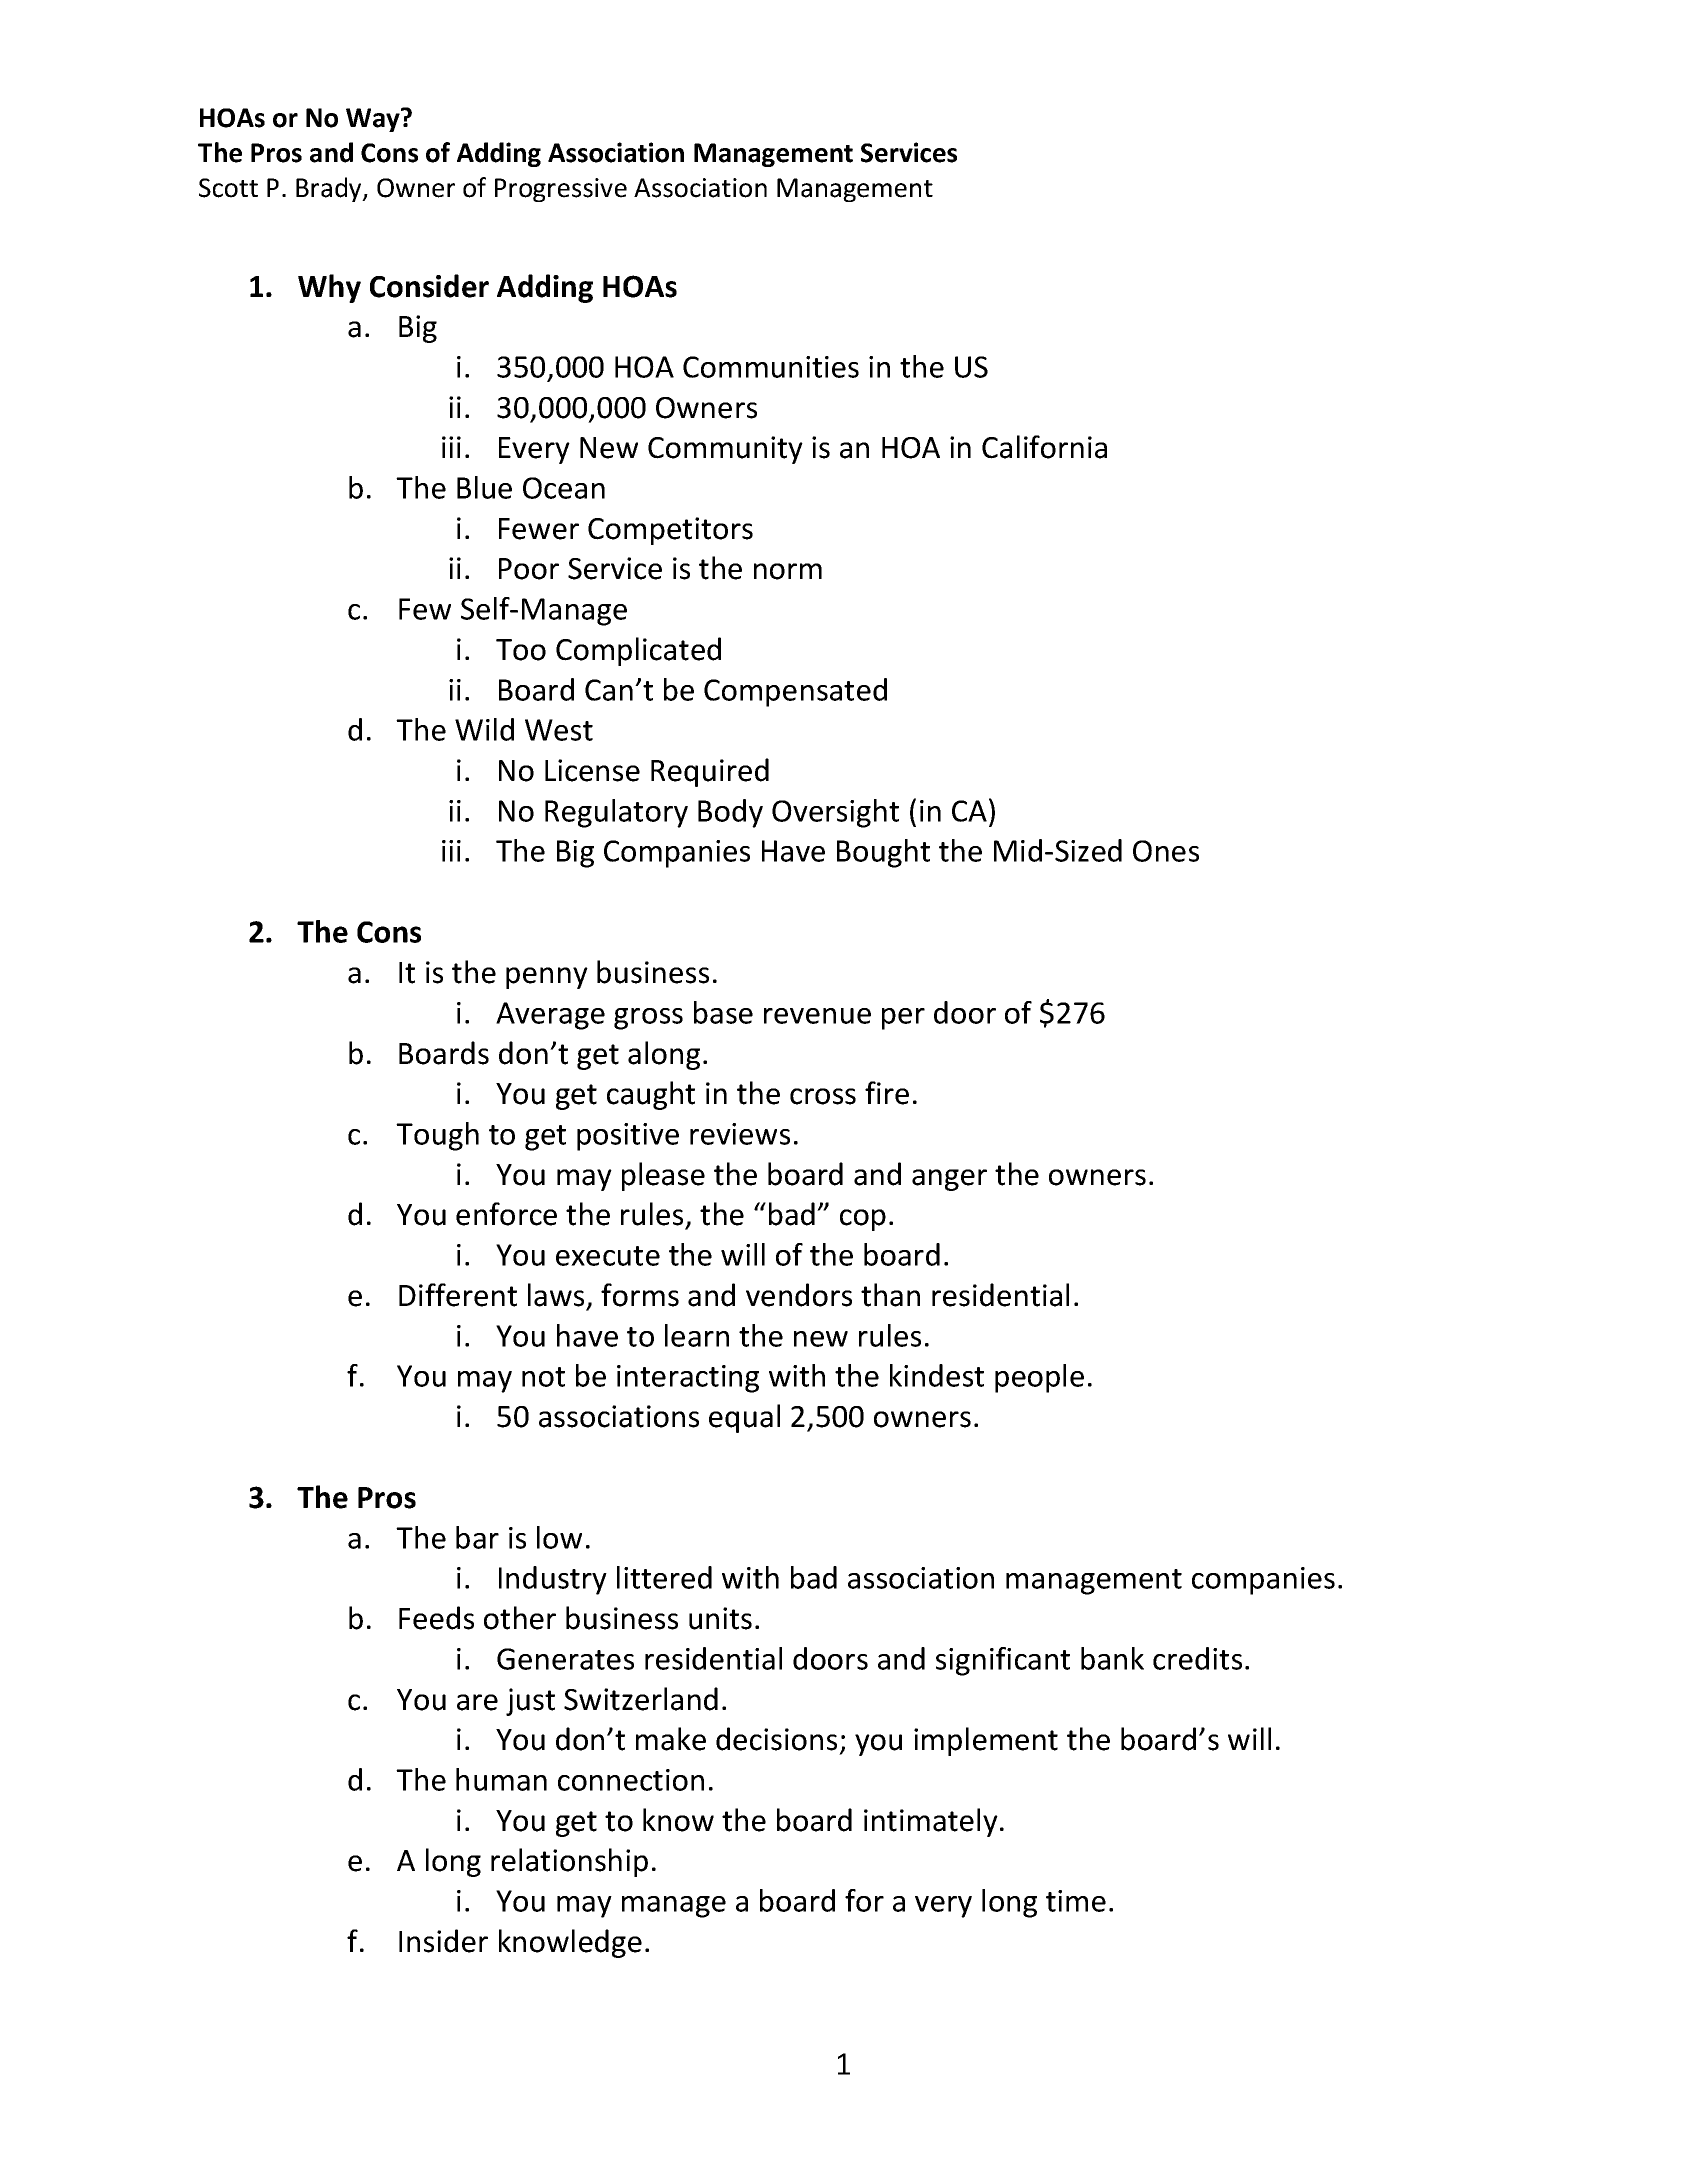  What do you see at coordinates (443, 1941) in the page?
I see `Insider` at bounding box center [443, 1941].
